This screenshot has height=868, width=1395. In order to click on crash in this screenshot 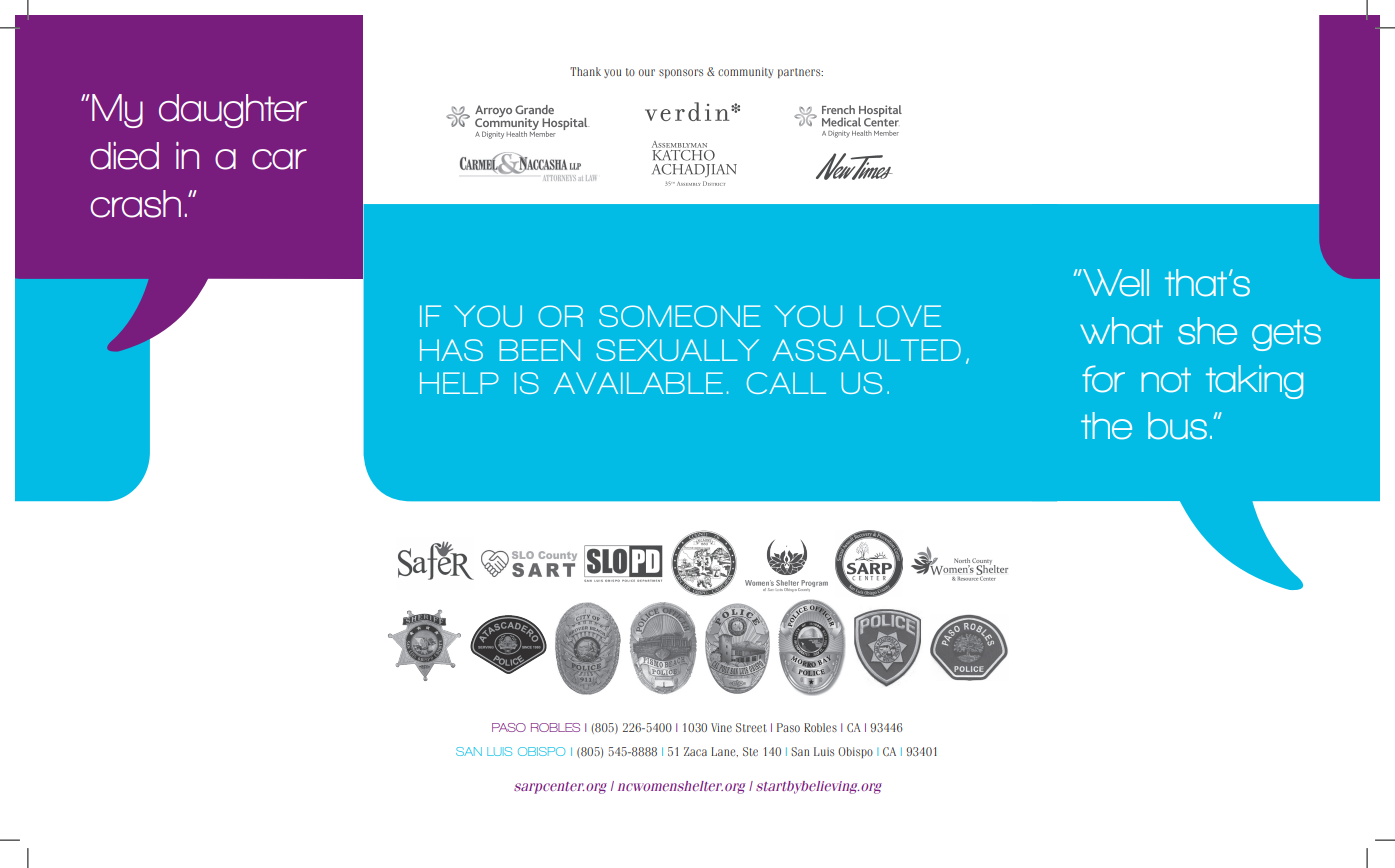, I will do `click(135, 204)`.
